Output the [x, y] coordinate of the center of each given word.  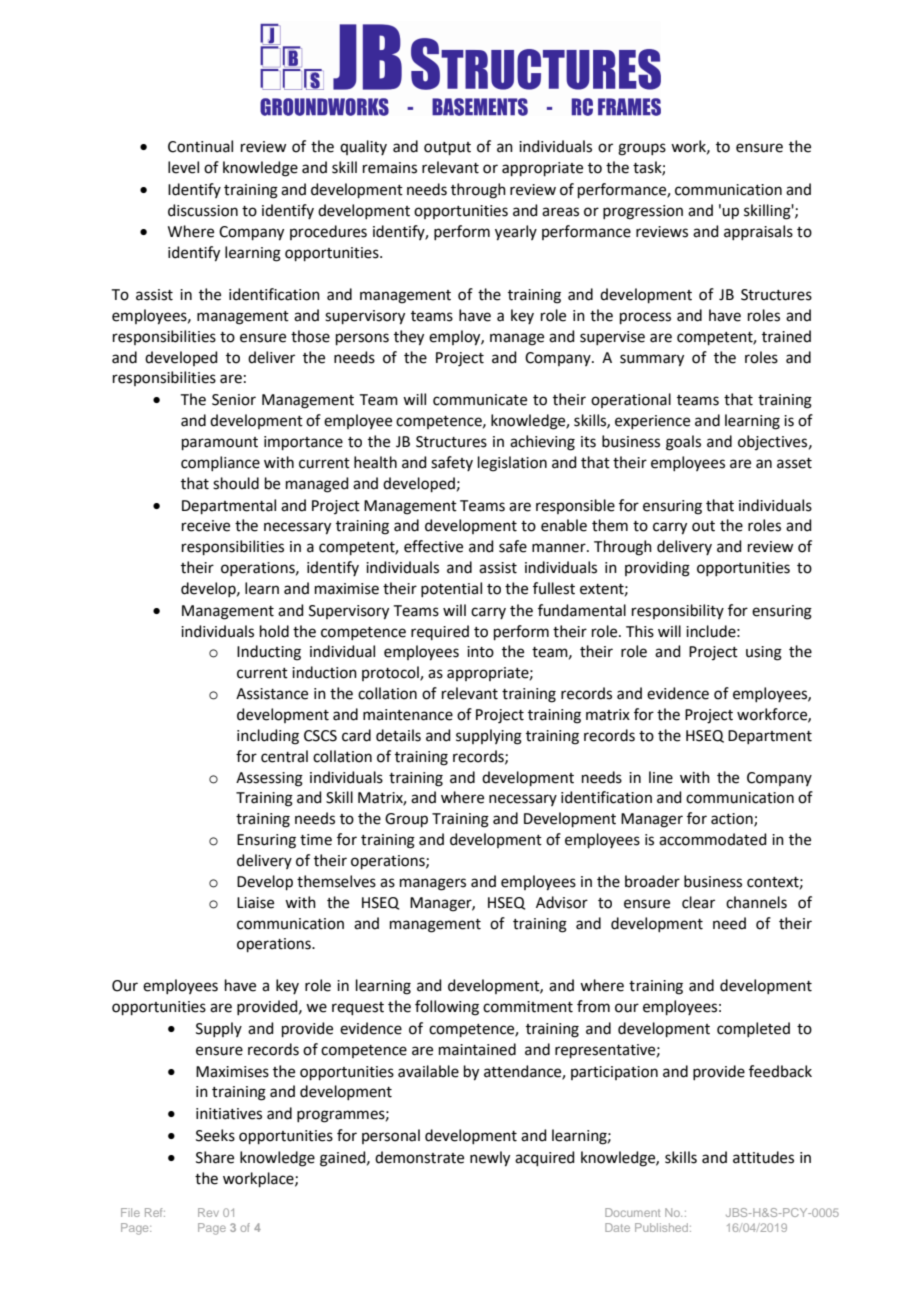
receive [206, 526]
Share [215, 1157]
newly [490, 1159]
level [183, 167]
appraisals [758, 232]
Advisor [562, 902]
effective [433, 546]
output [447, 148]
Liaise [255, 903]
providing [657, 569]
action [733, 820]
